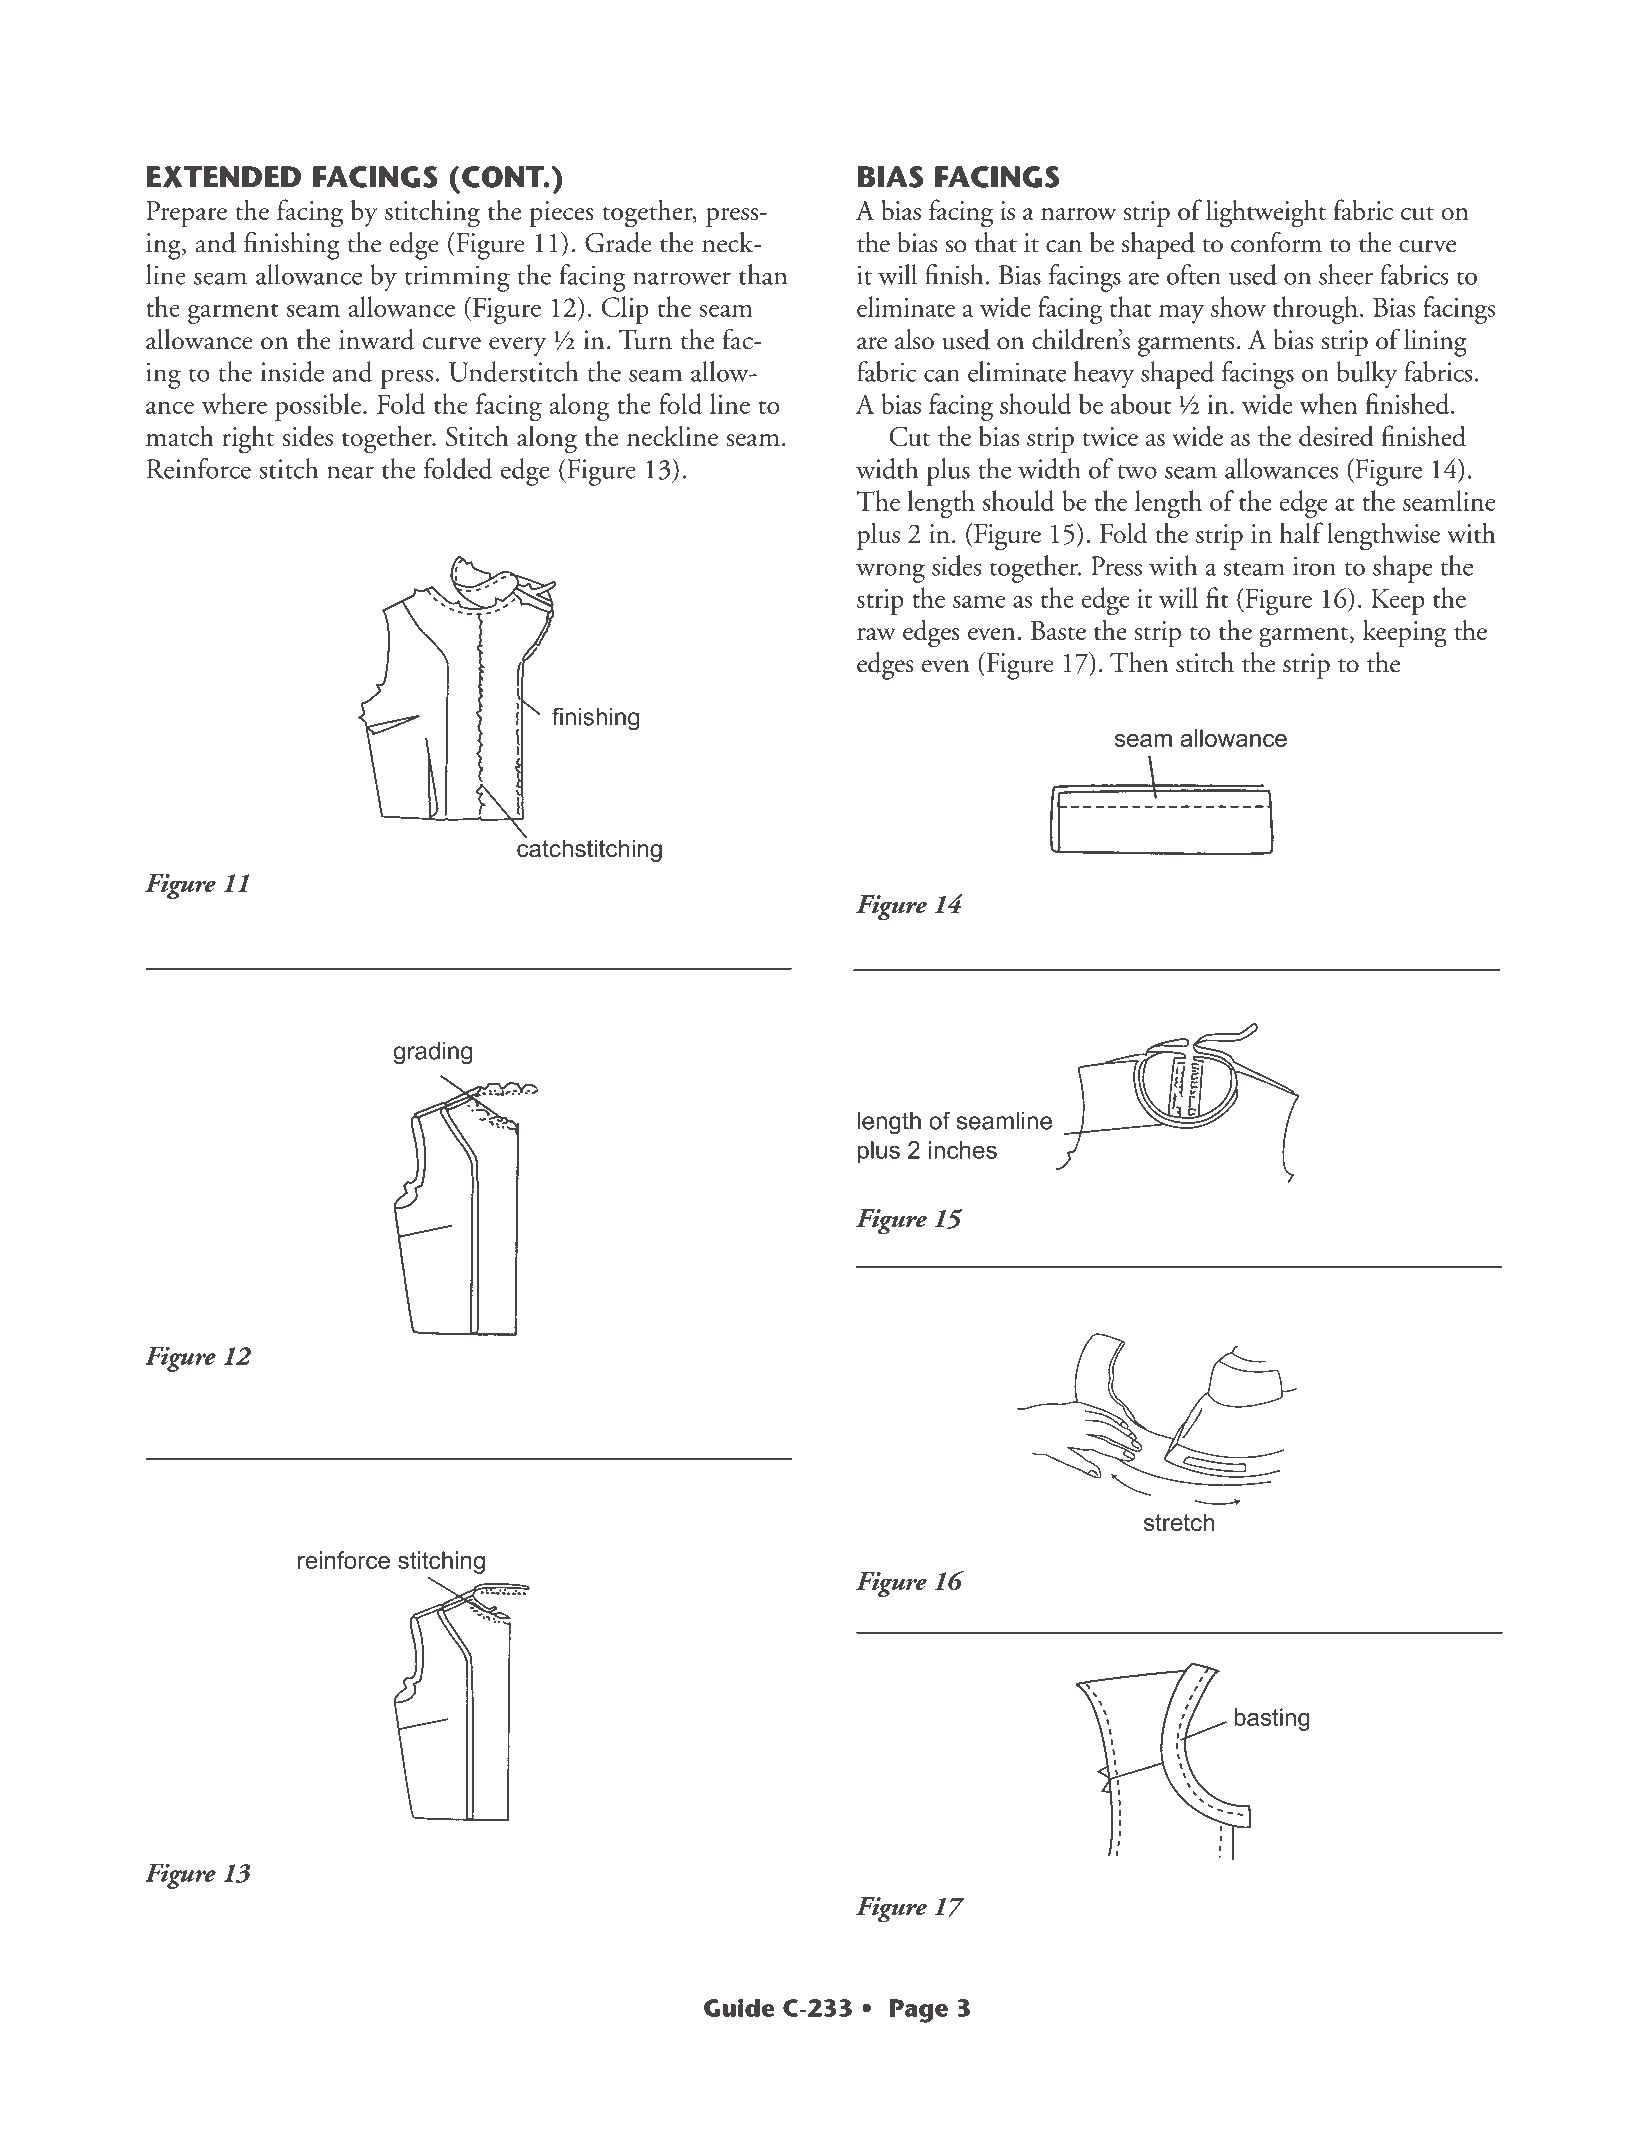 This document has width=1648, height=2133. I want to click on basting, so click(1272, 1719).
